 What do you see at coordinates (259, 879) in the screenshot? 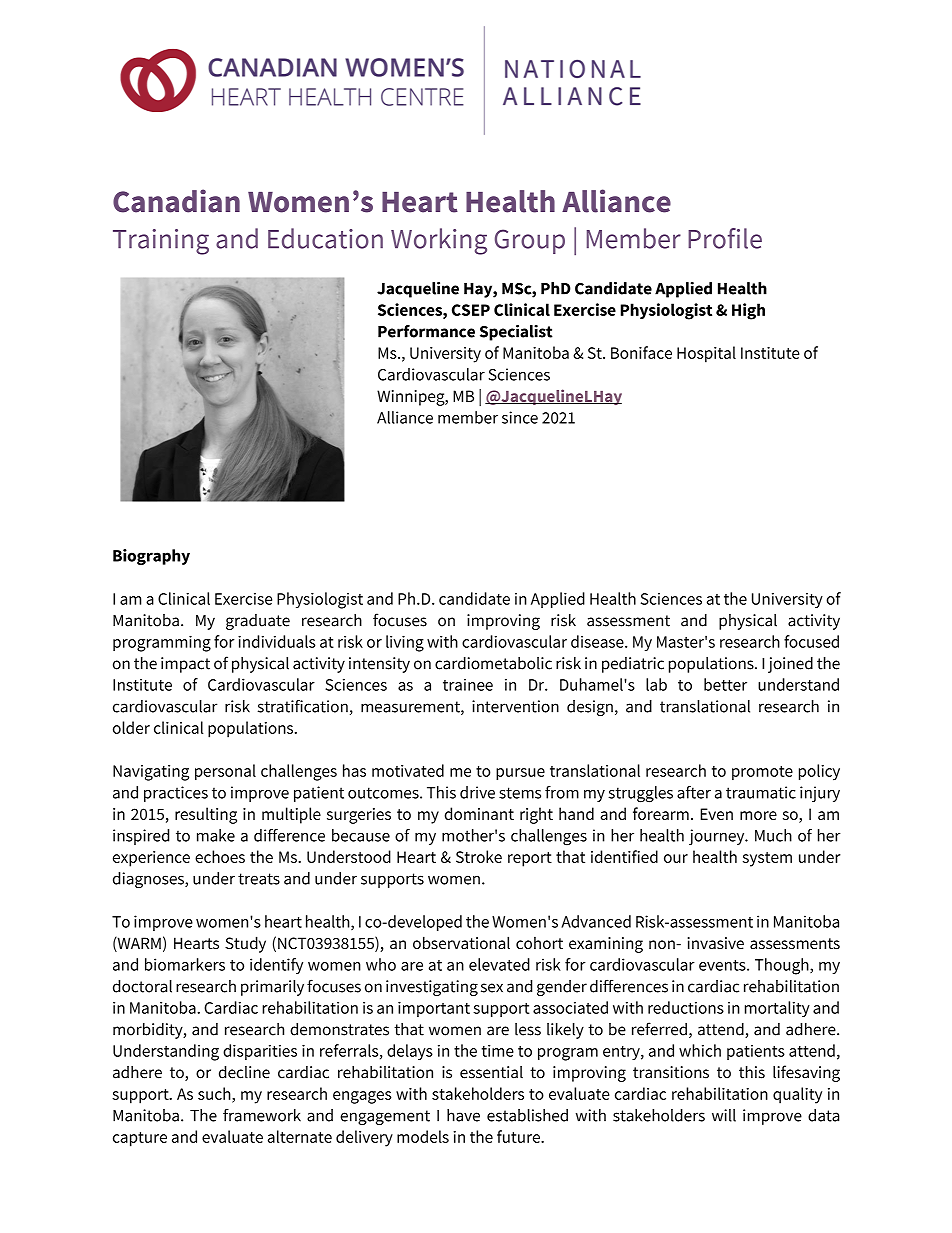
I see `treats` at bounding box center [259, 879].
